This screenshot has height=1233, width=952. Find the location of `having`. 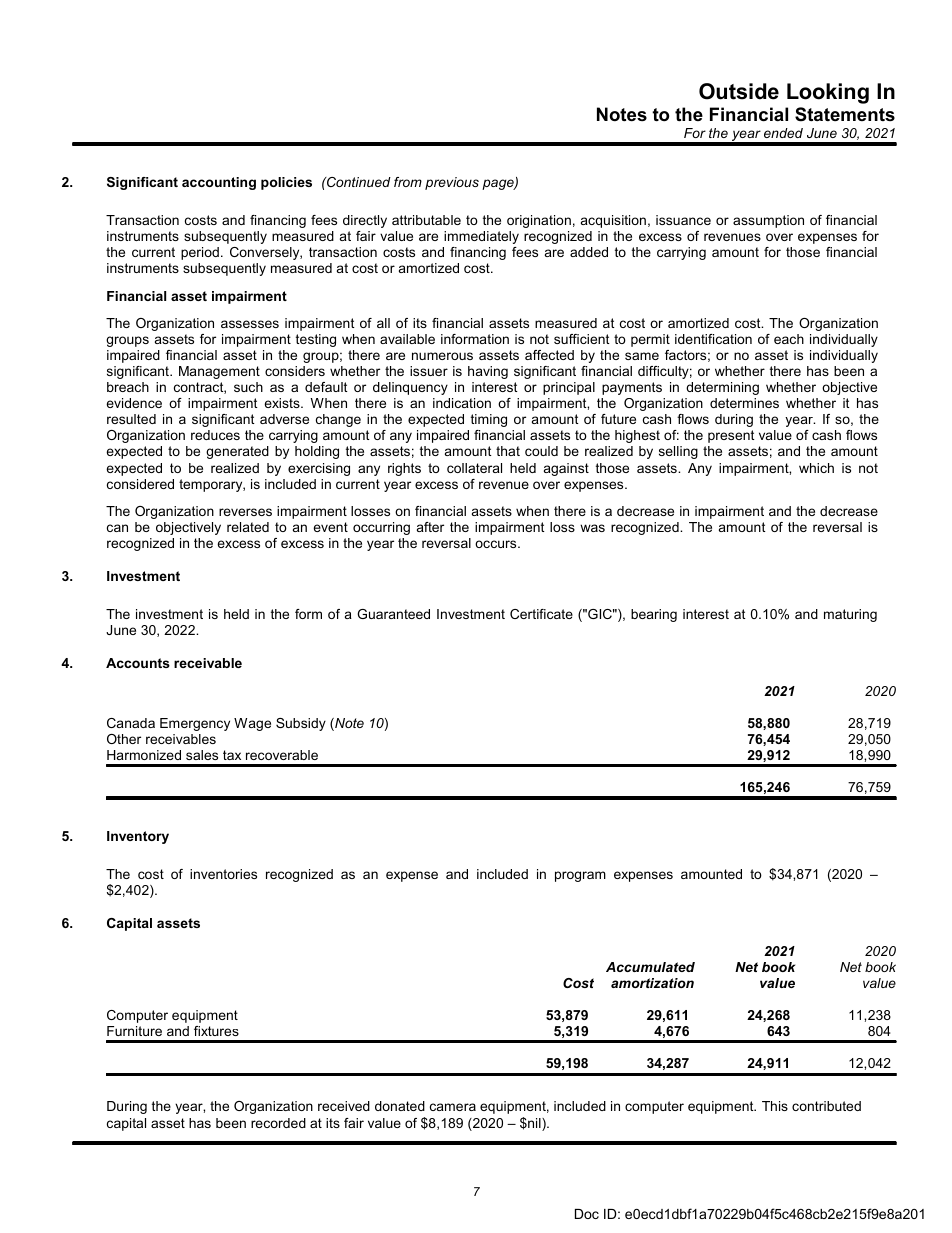

having is located at coordinates (488, 372).
